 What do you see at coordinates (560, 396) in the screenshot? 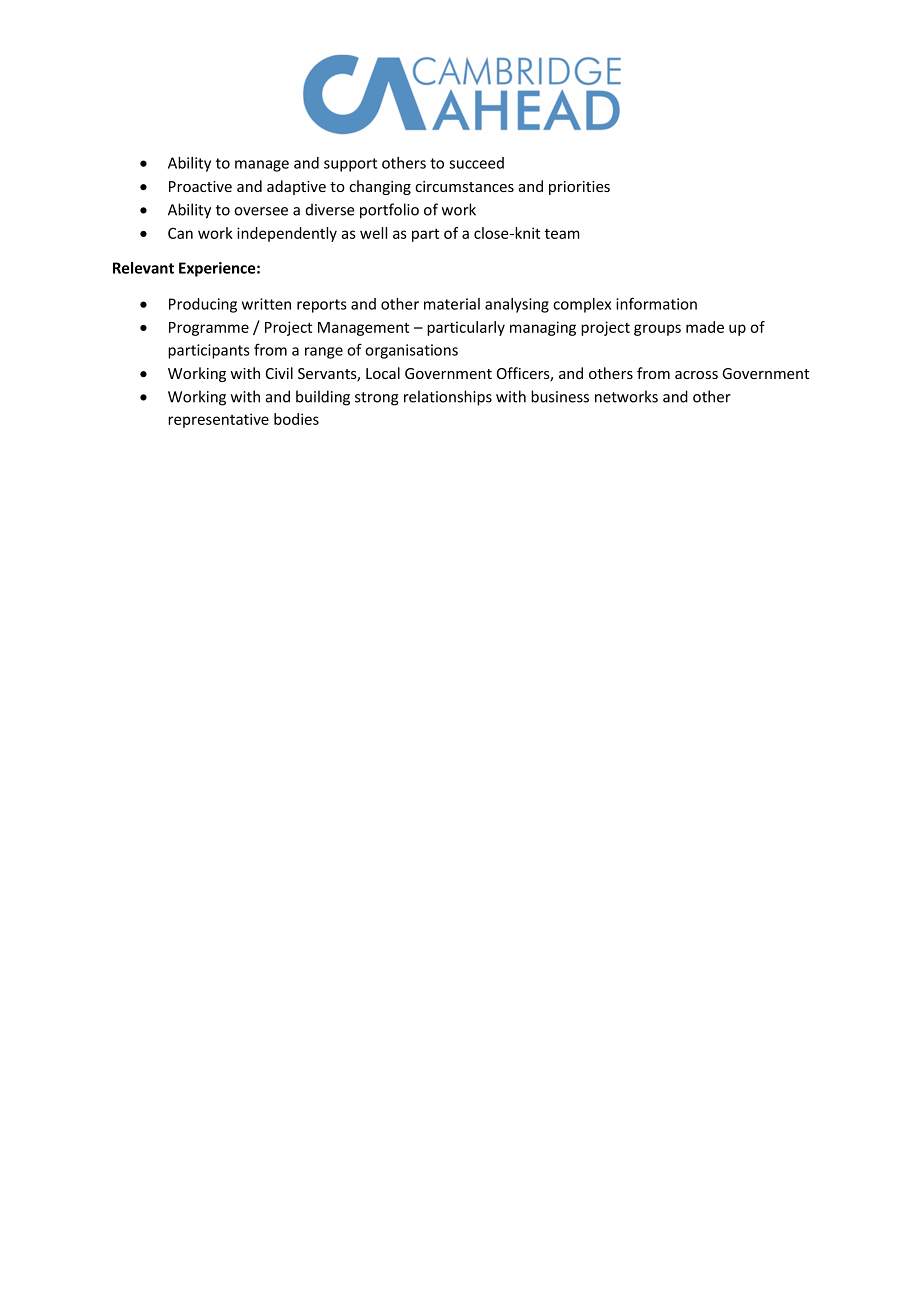
I see `business` at bounding box center [560, 396].
